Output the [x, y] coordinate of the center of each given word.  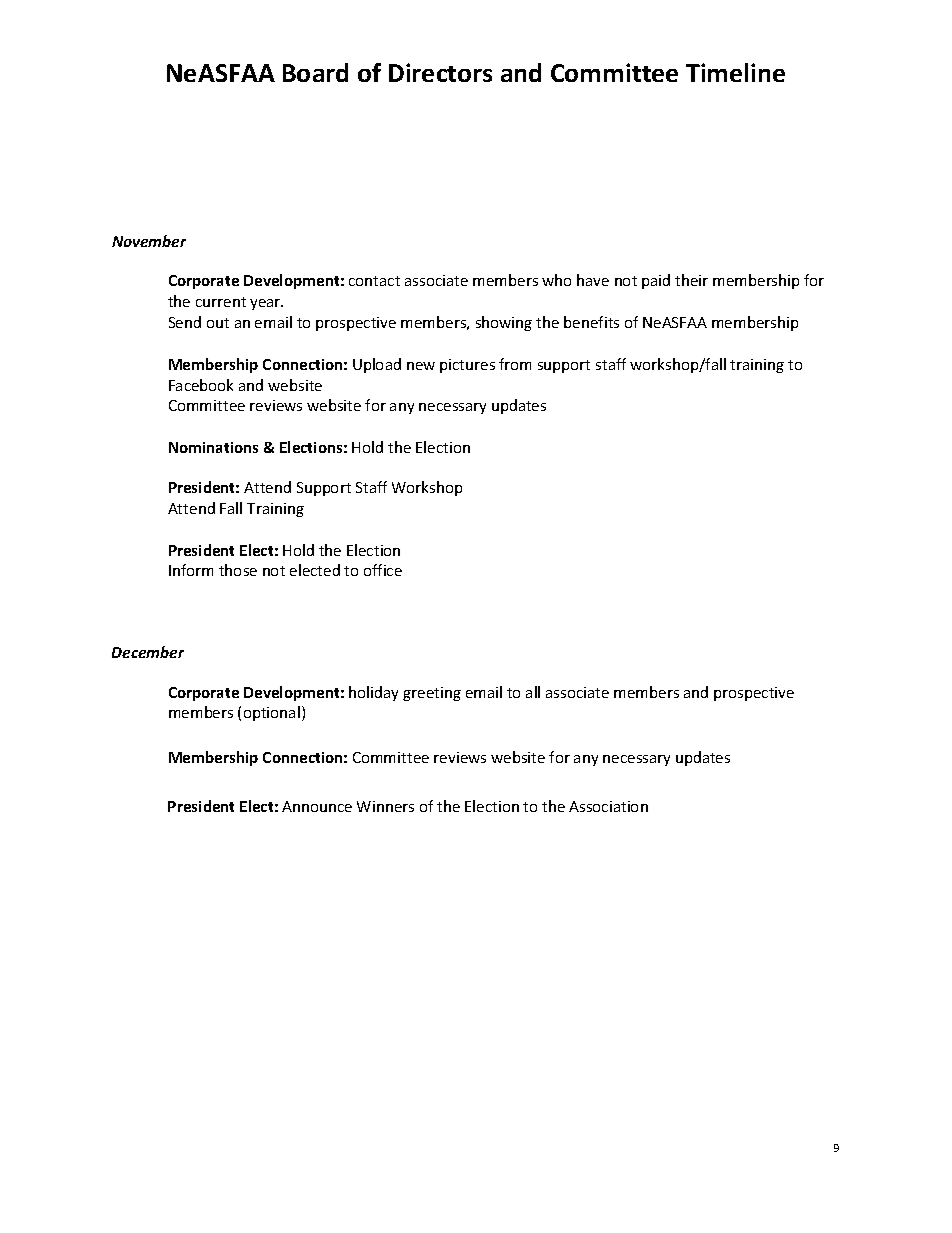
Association [608, 806]
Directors [440, 72]
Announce [317, 806]
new [421, 366]
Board [315, 72]
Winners [385, 806]
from [515, 364]
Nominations [213, 447]
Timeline [735, 72]
